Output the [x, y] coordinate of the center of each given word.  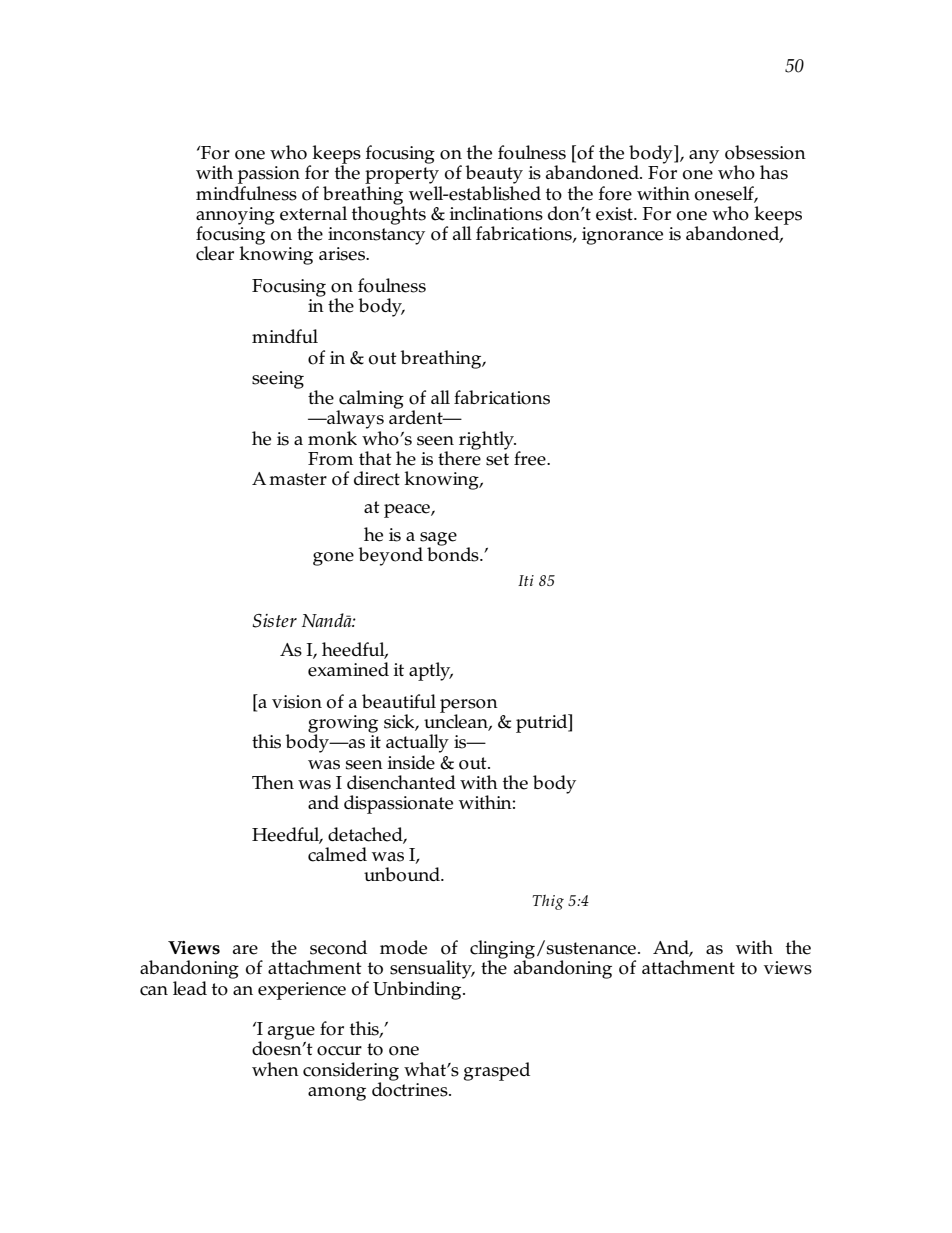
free [531, 458]
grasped [497, 1071]
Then [273, 782]
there [459, 457]
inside [411, 762]
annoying [235, 217]
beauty [494, 174]
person [469, 707]
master [298, 479]
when [275, 1069]
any [704, 157]
